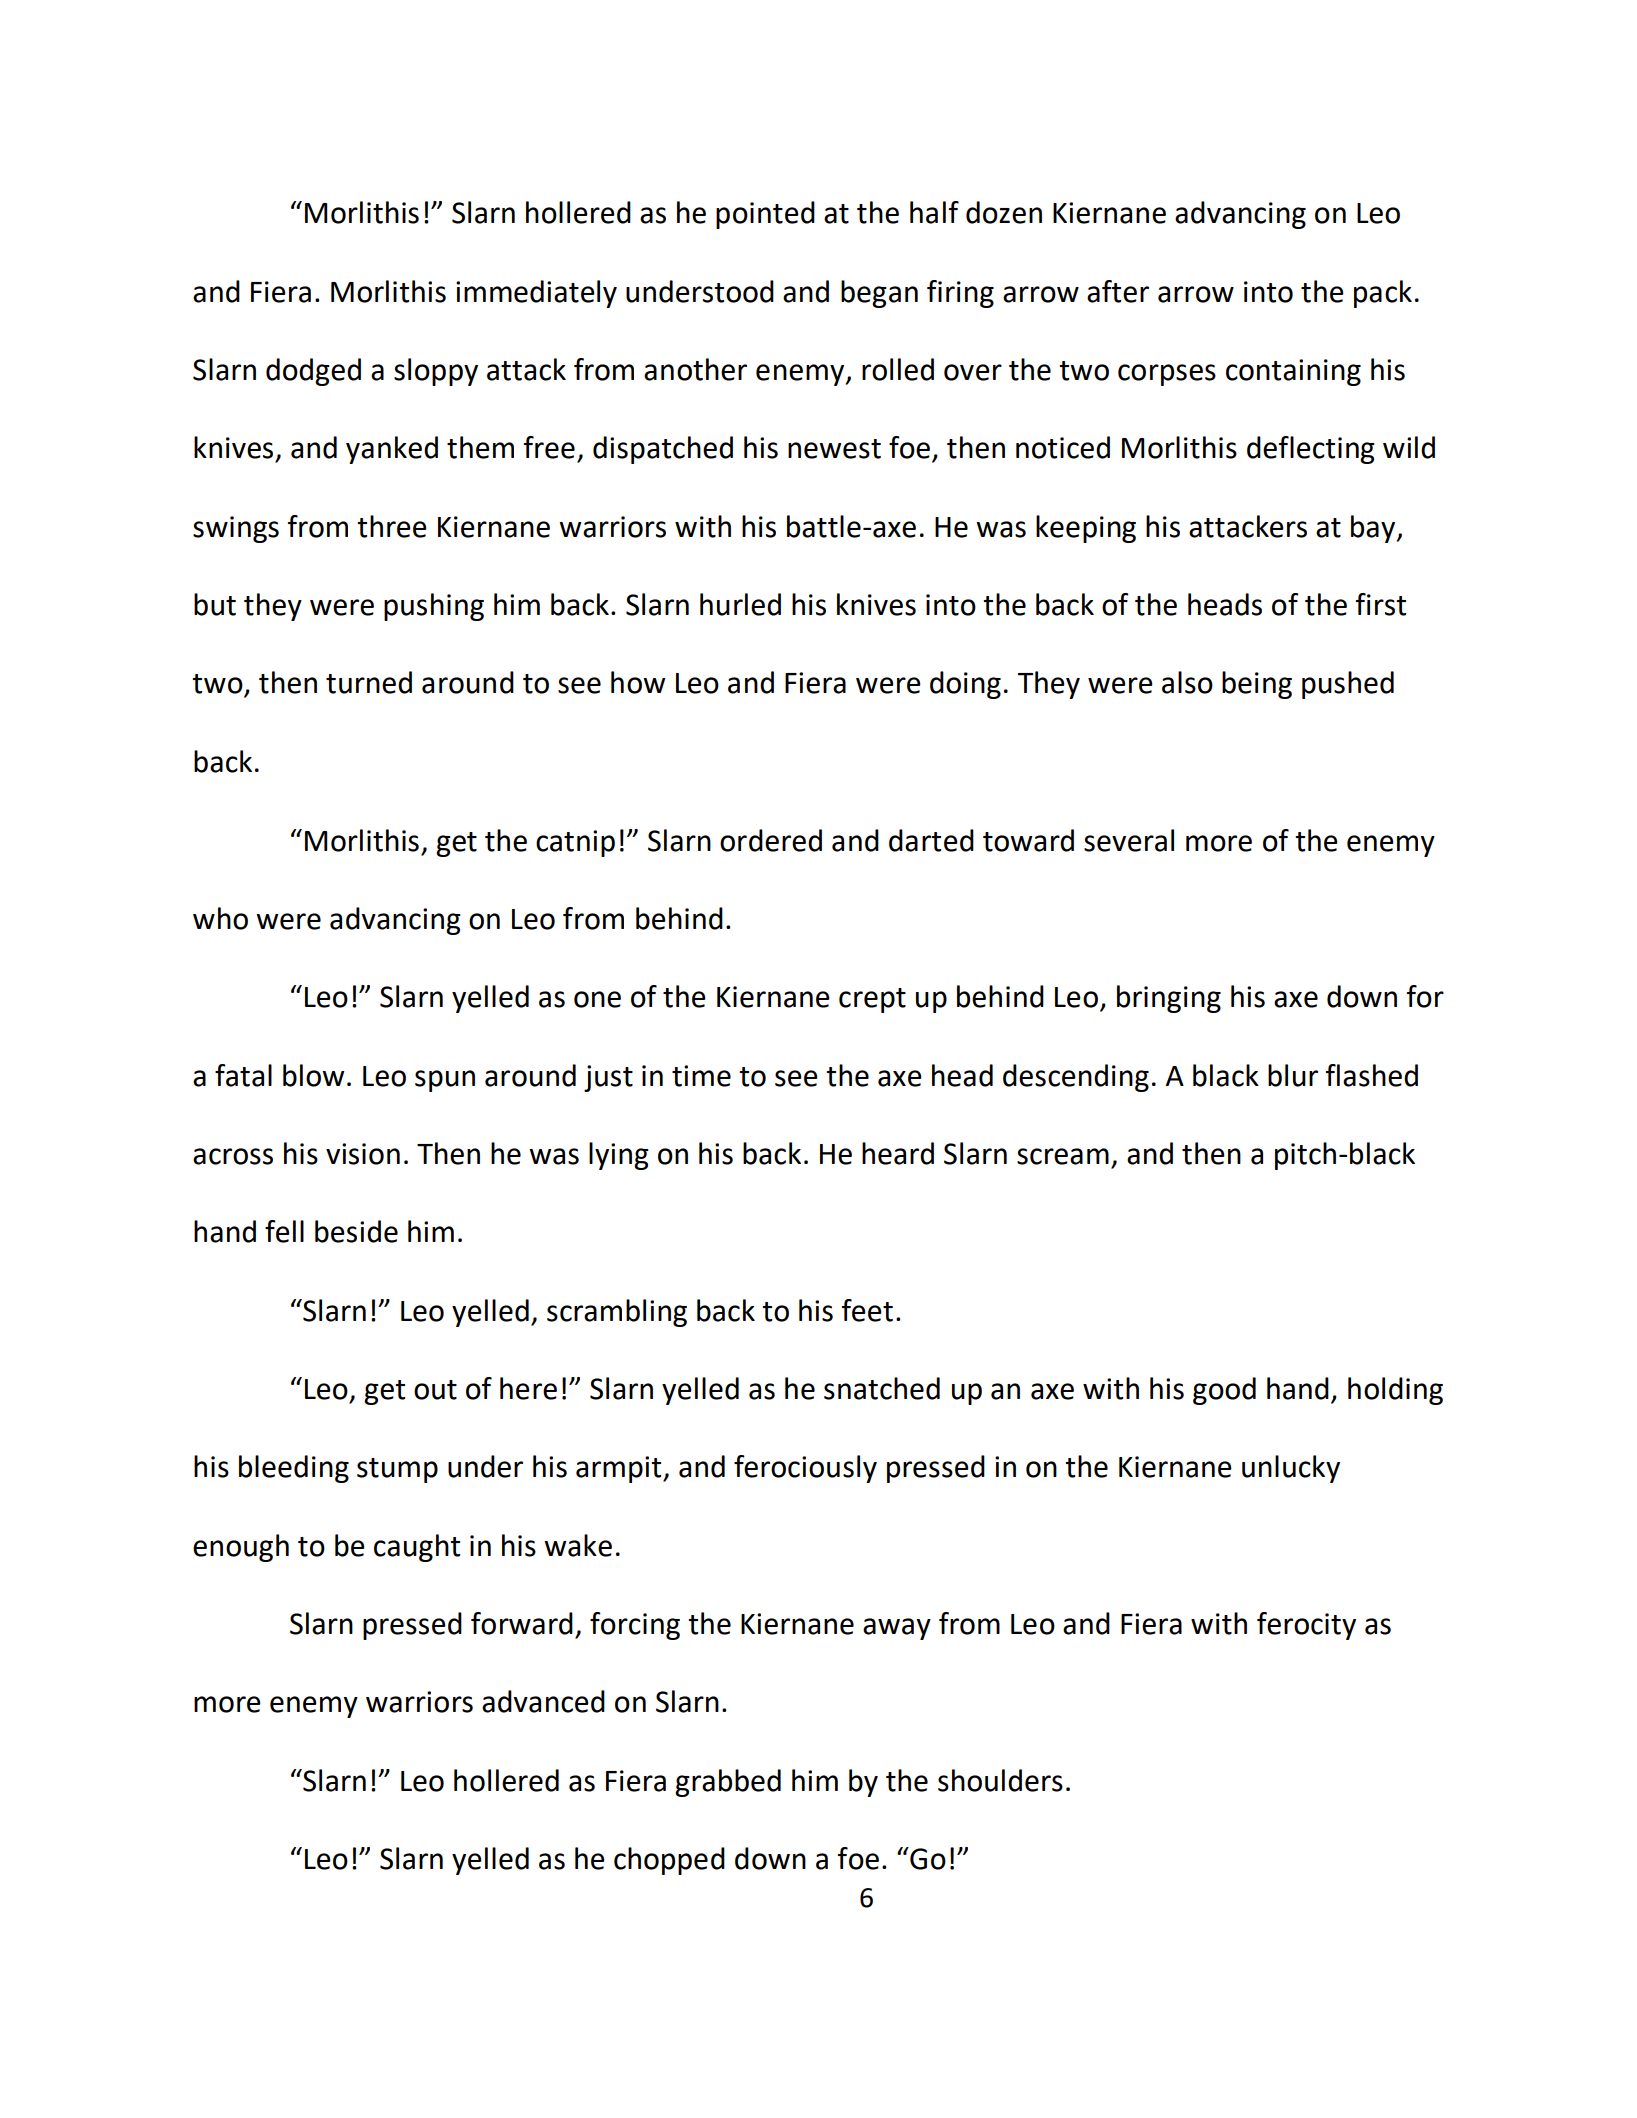  Describe the element at coordinates (313, 372) in the image. I see `dodged` at that location.
